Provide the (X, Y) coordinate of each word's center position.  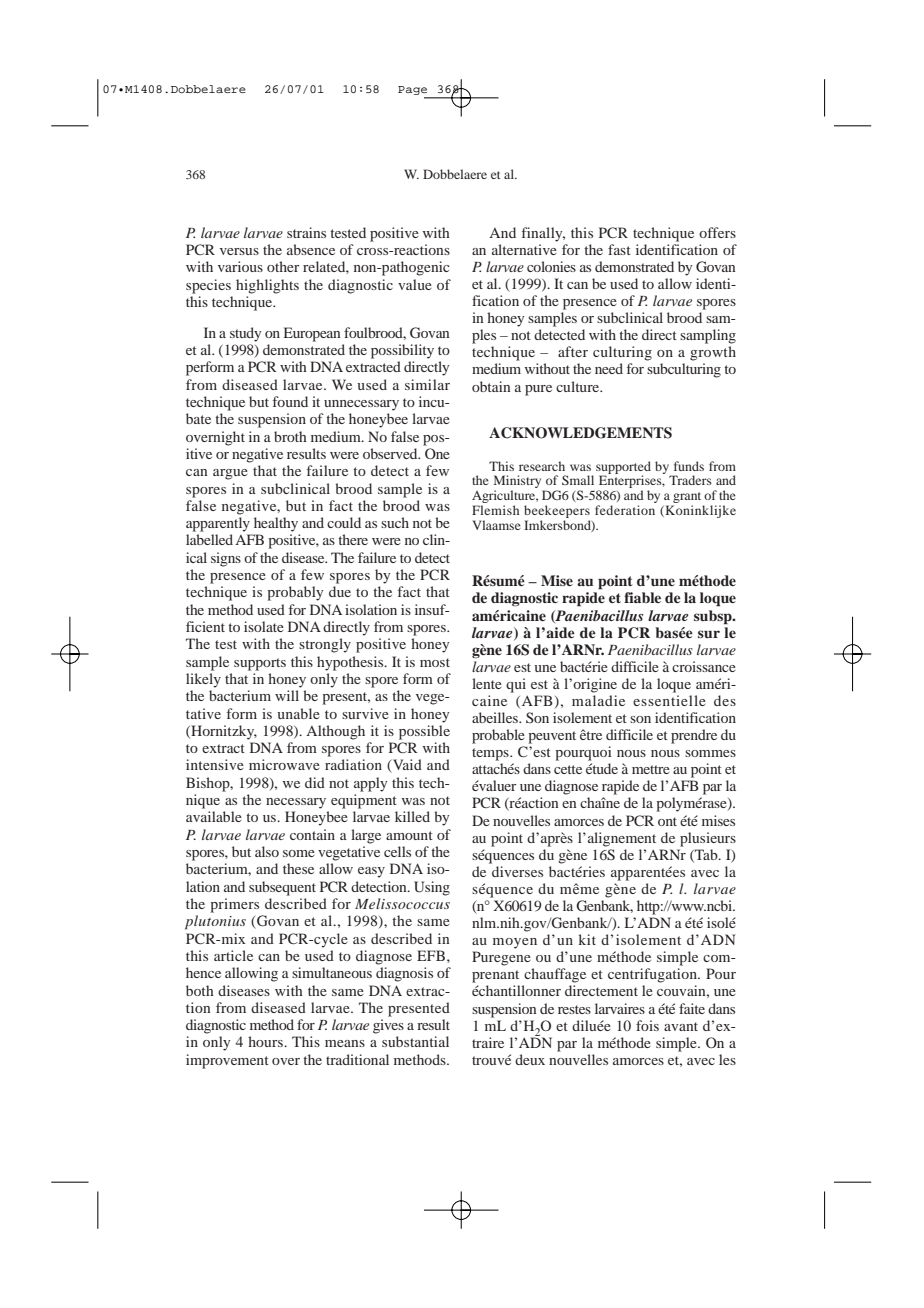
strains (306, 232)
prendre (694, 736)
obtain (491, 386)
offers (717, 232)
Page (414, 92)
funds (689, 466)
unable (298, 713)
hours (266, 1041)
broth (290, 436)
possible (424, 732)
